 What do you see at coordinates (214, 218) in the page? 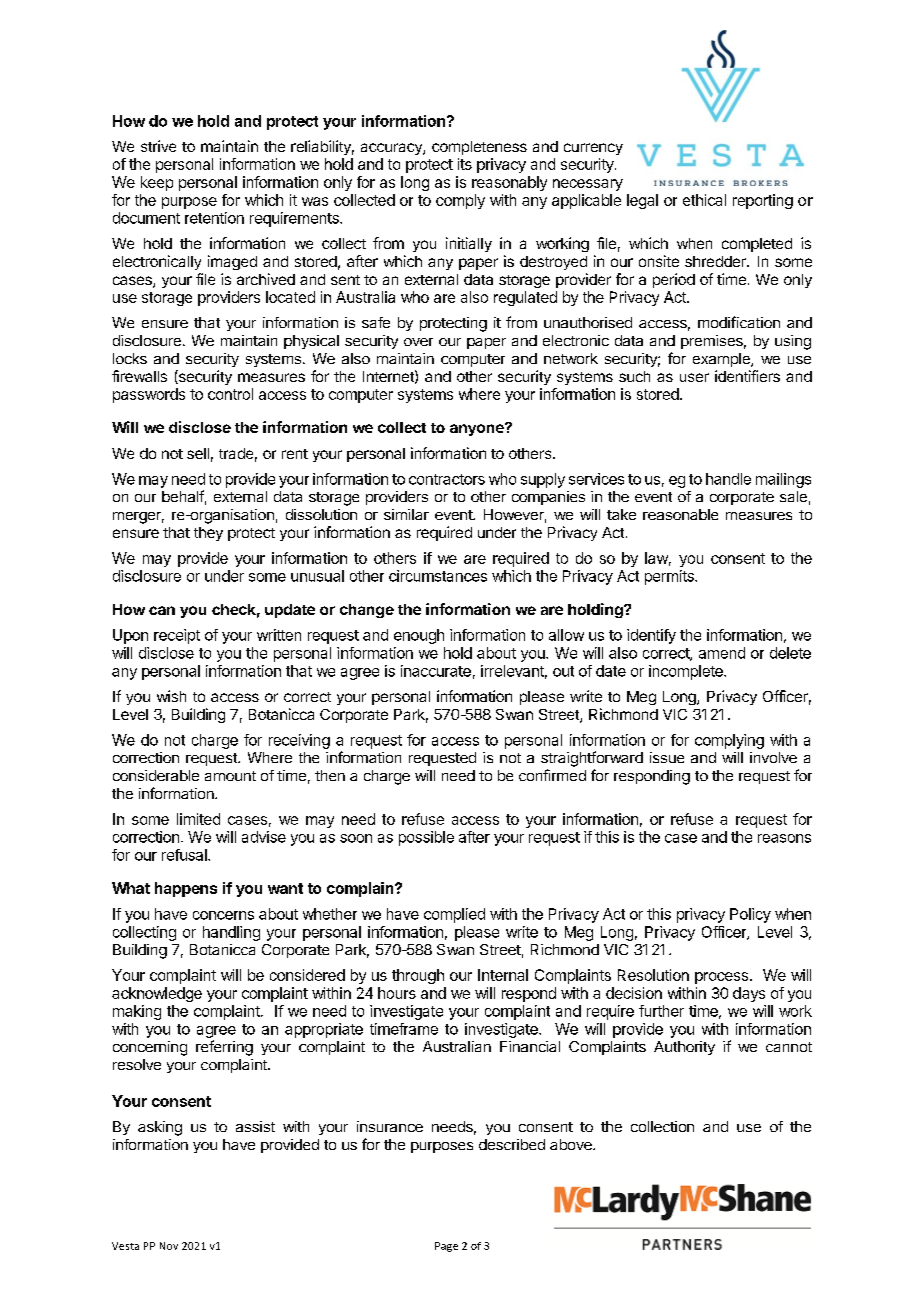
I see `retention` at bounding box center [214, 218].
